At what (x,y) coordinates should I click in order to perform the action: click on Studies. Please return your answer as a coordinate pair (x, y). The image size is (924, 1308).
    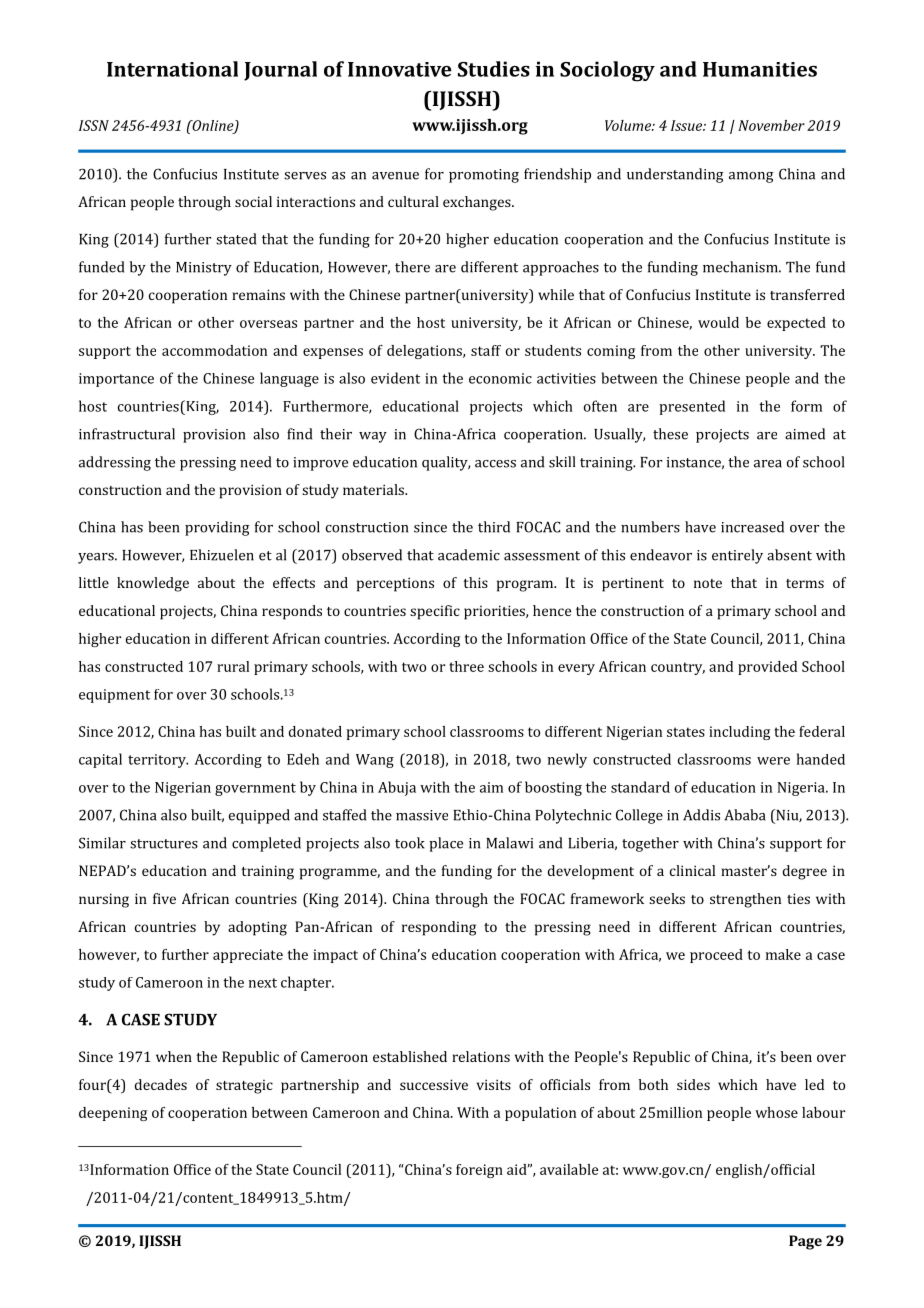
    Looking at the image, I should click on (494, 69).
